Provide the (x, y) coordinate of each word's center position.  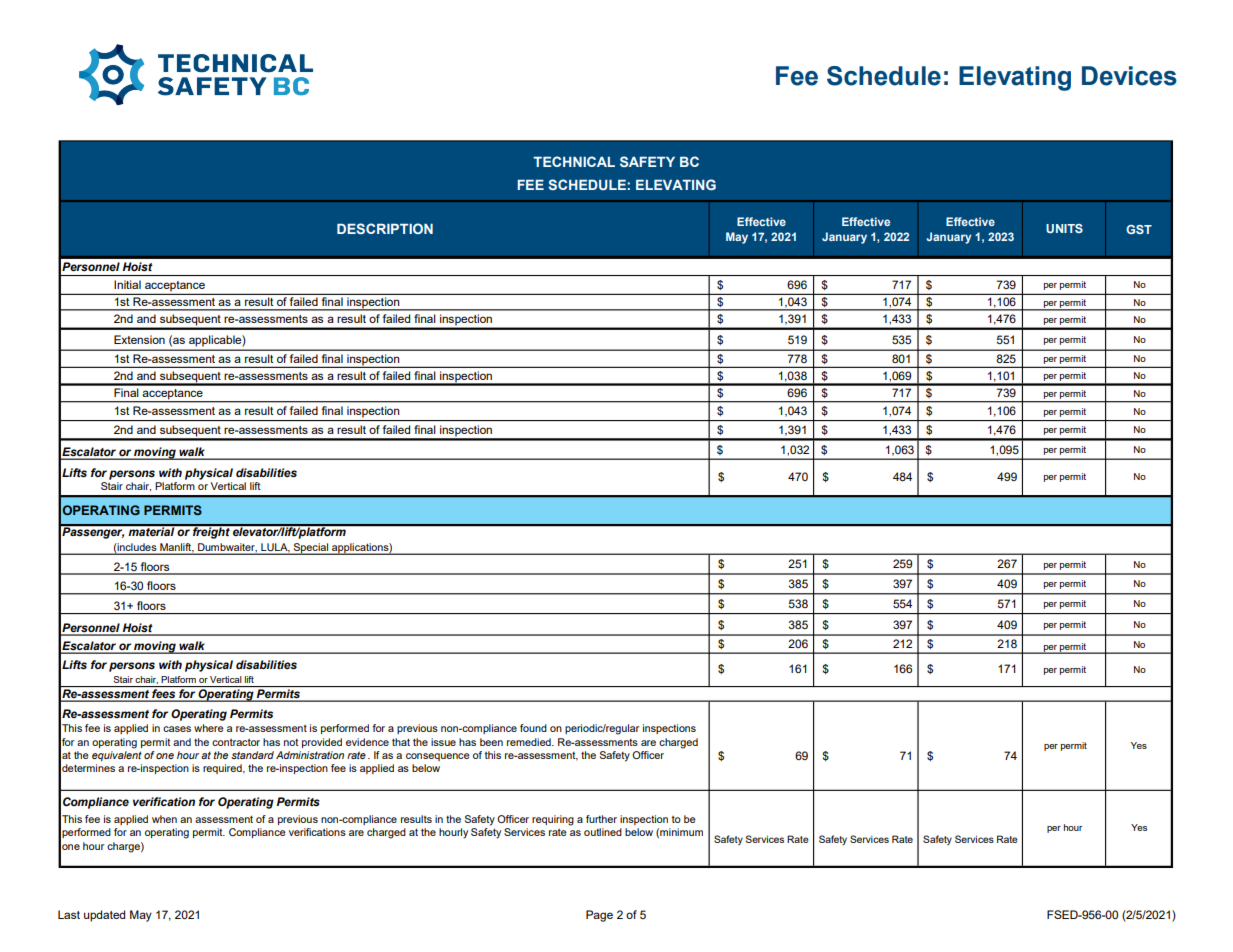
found (533, 728)
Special (310, 549)
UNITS (1064, 228)
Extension (139, 339)
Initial (127, 284)
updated (104, 916)
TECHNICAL (574, 161)
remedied (530, 742)
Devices (1129, 76)
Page (599, 916)
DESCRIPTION (385, 228)
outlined (603, 832)
